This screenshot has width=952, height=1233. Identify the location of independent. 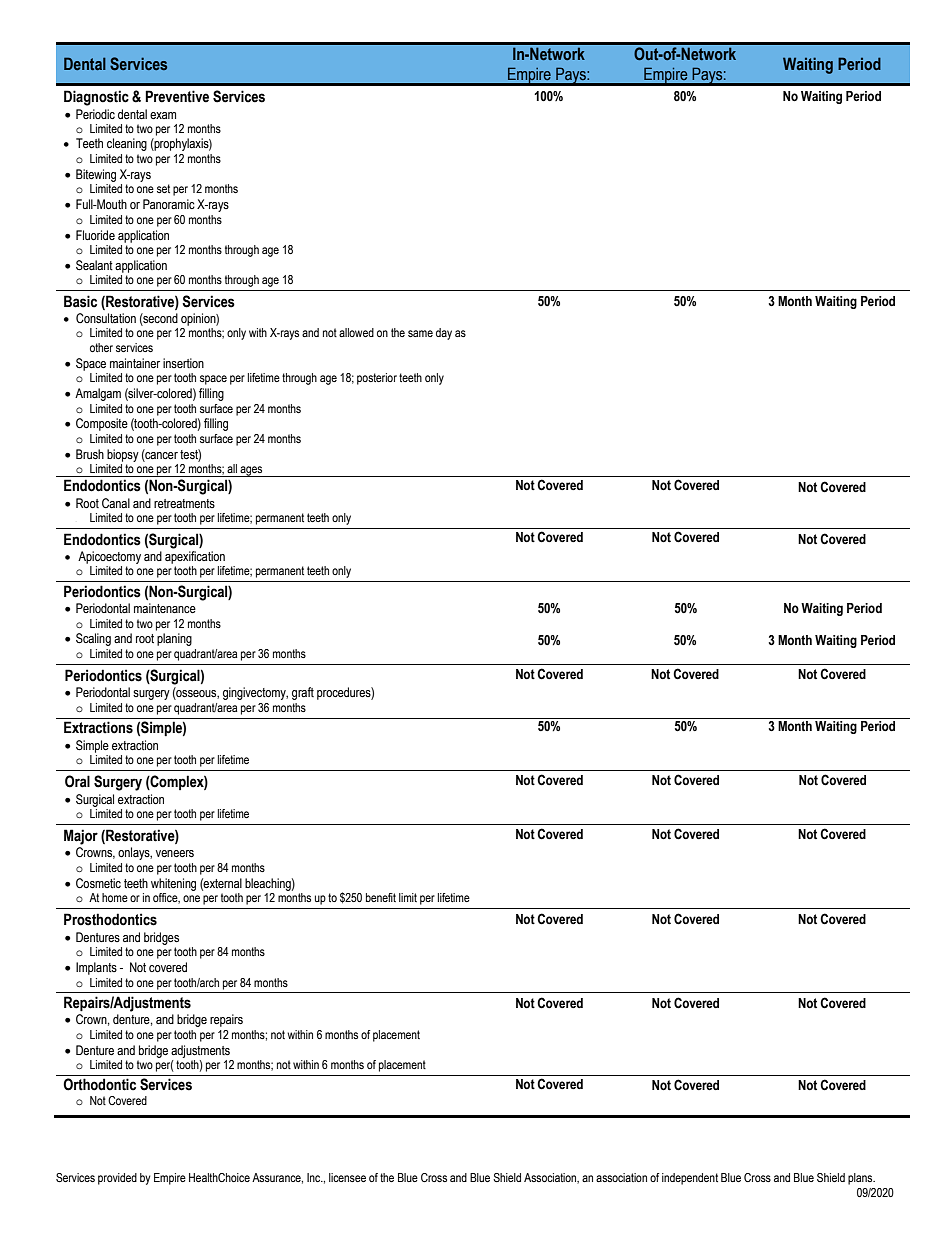
(690, 1179).
